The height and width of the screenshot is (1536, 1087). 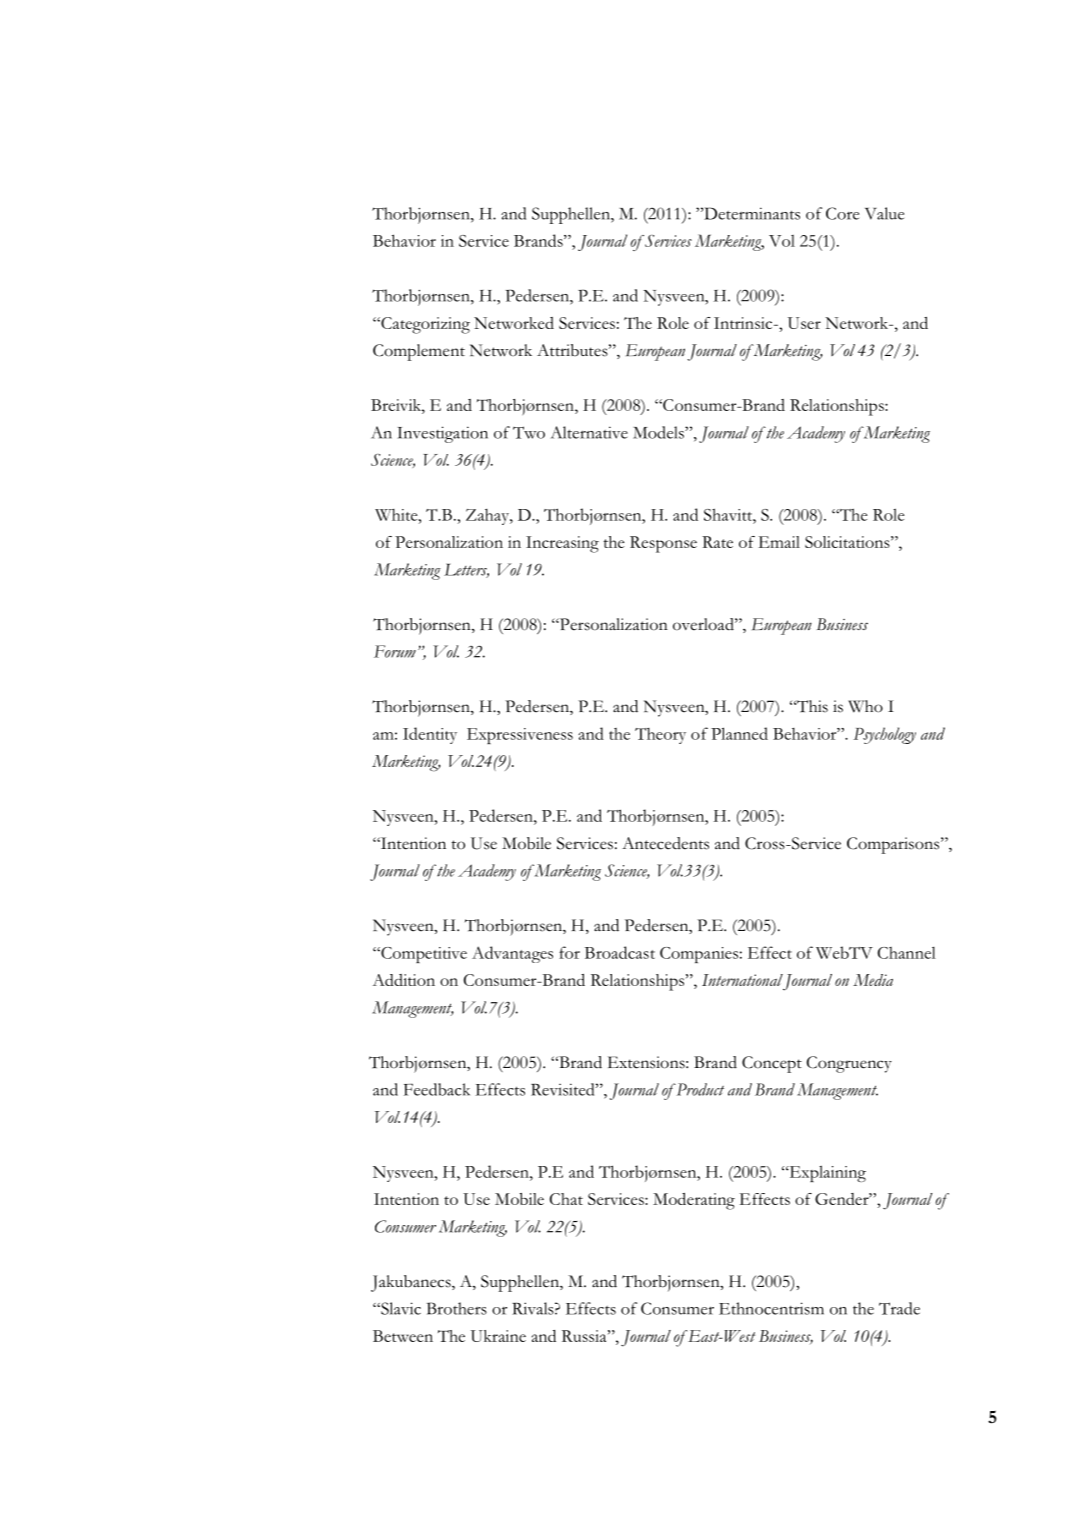 I want to click on Core, so click(x=842, y=213).
